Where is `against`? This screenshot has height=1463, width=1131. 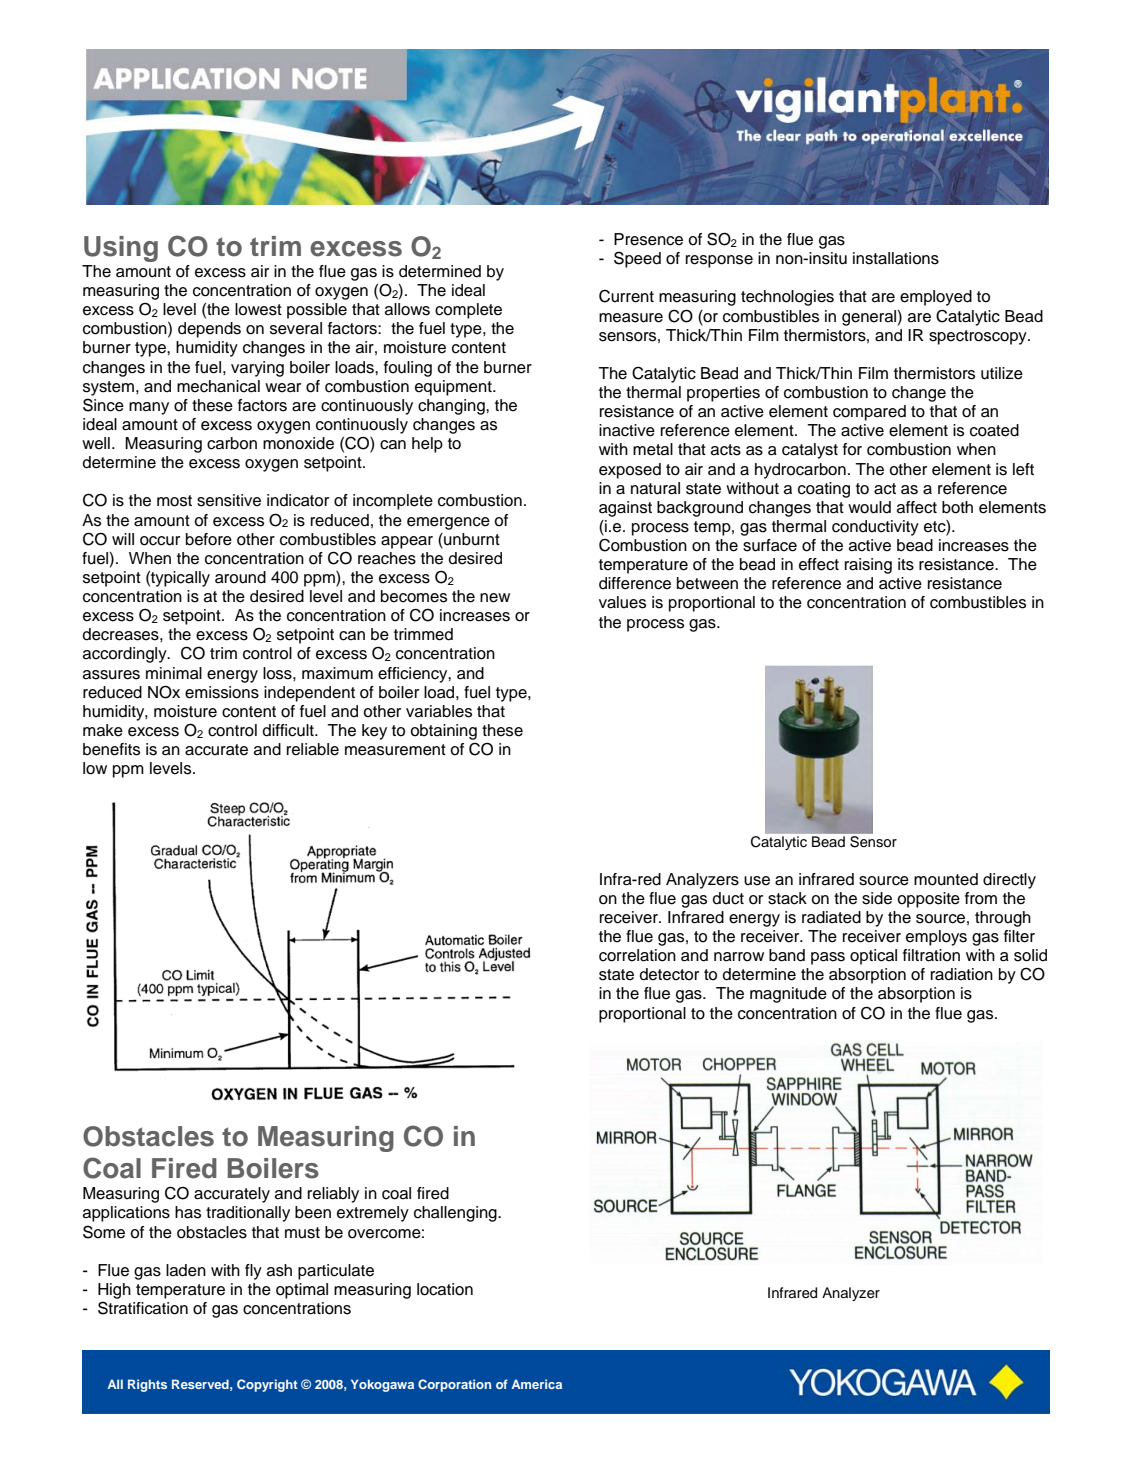 against is located at coordinates (625, 509).
